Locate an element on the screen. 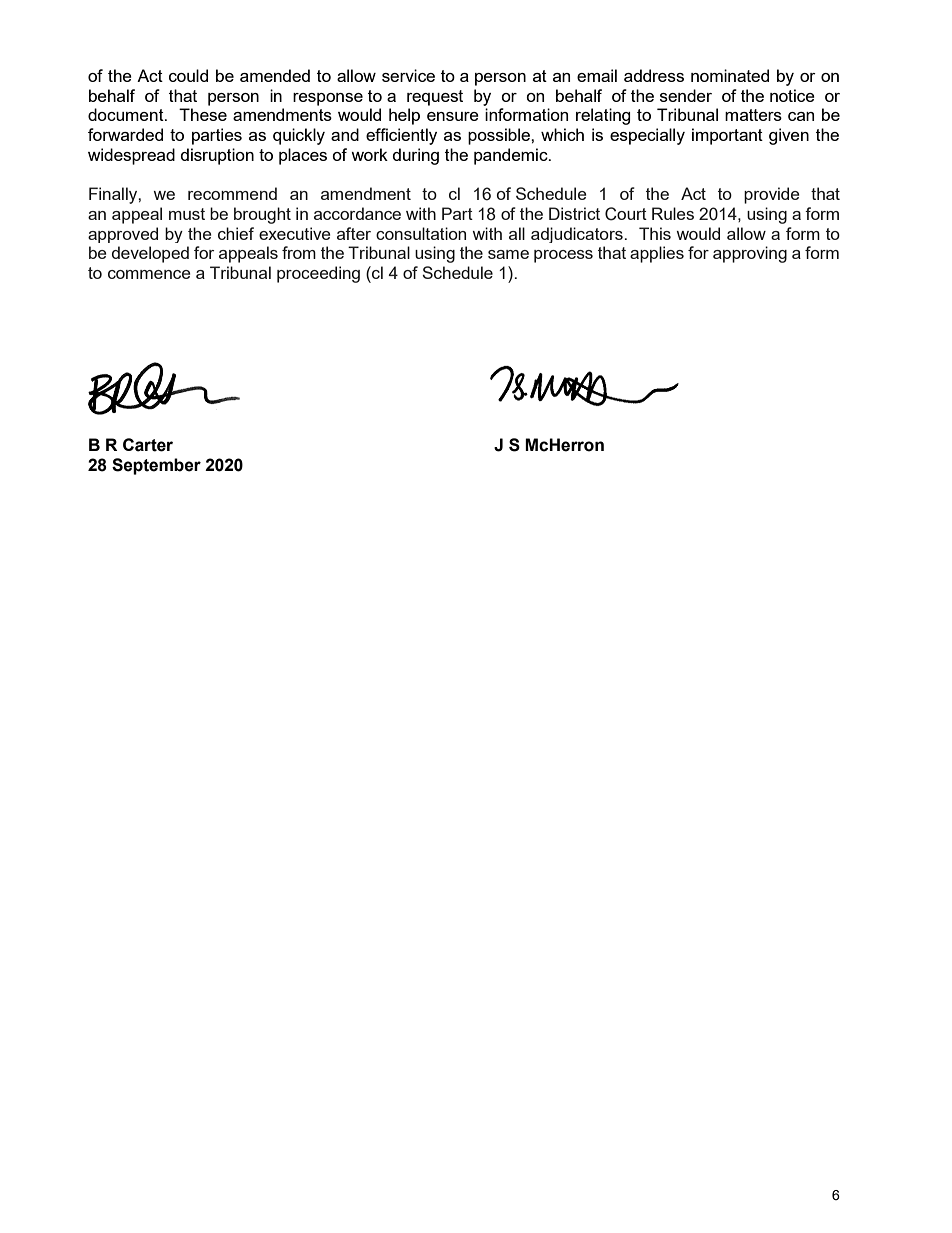 This screenshot has height=1233, width=952. Carter is located at coordinates (148, 445).
